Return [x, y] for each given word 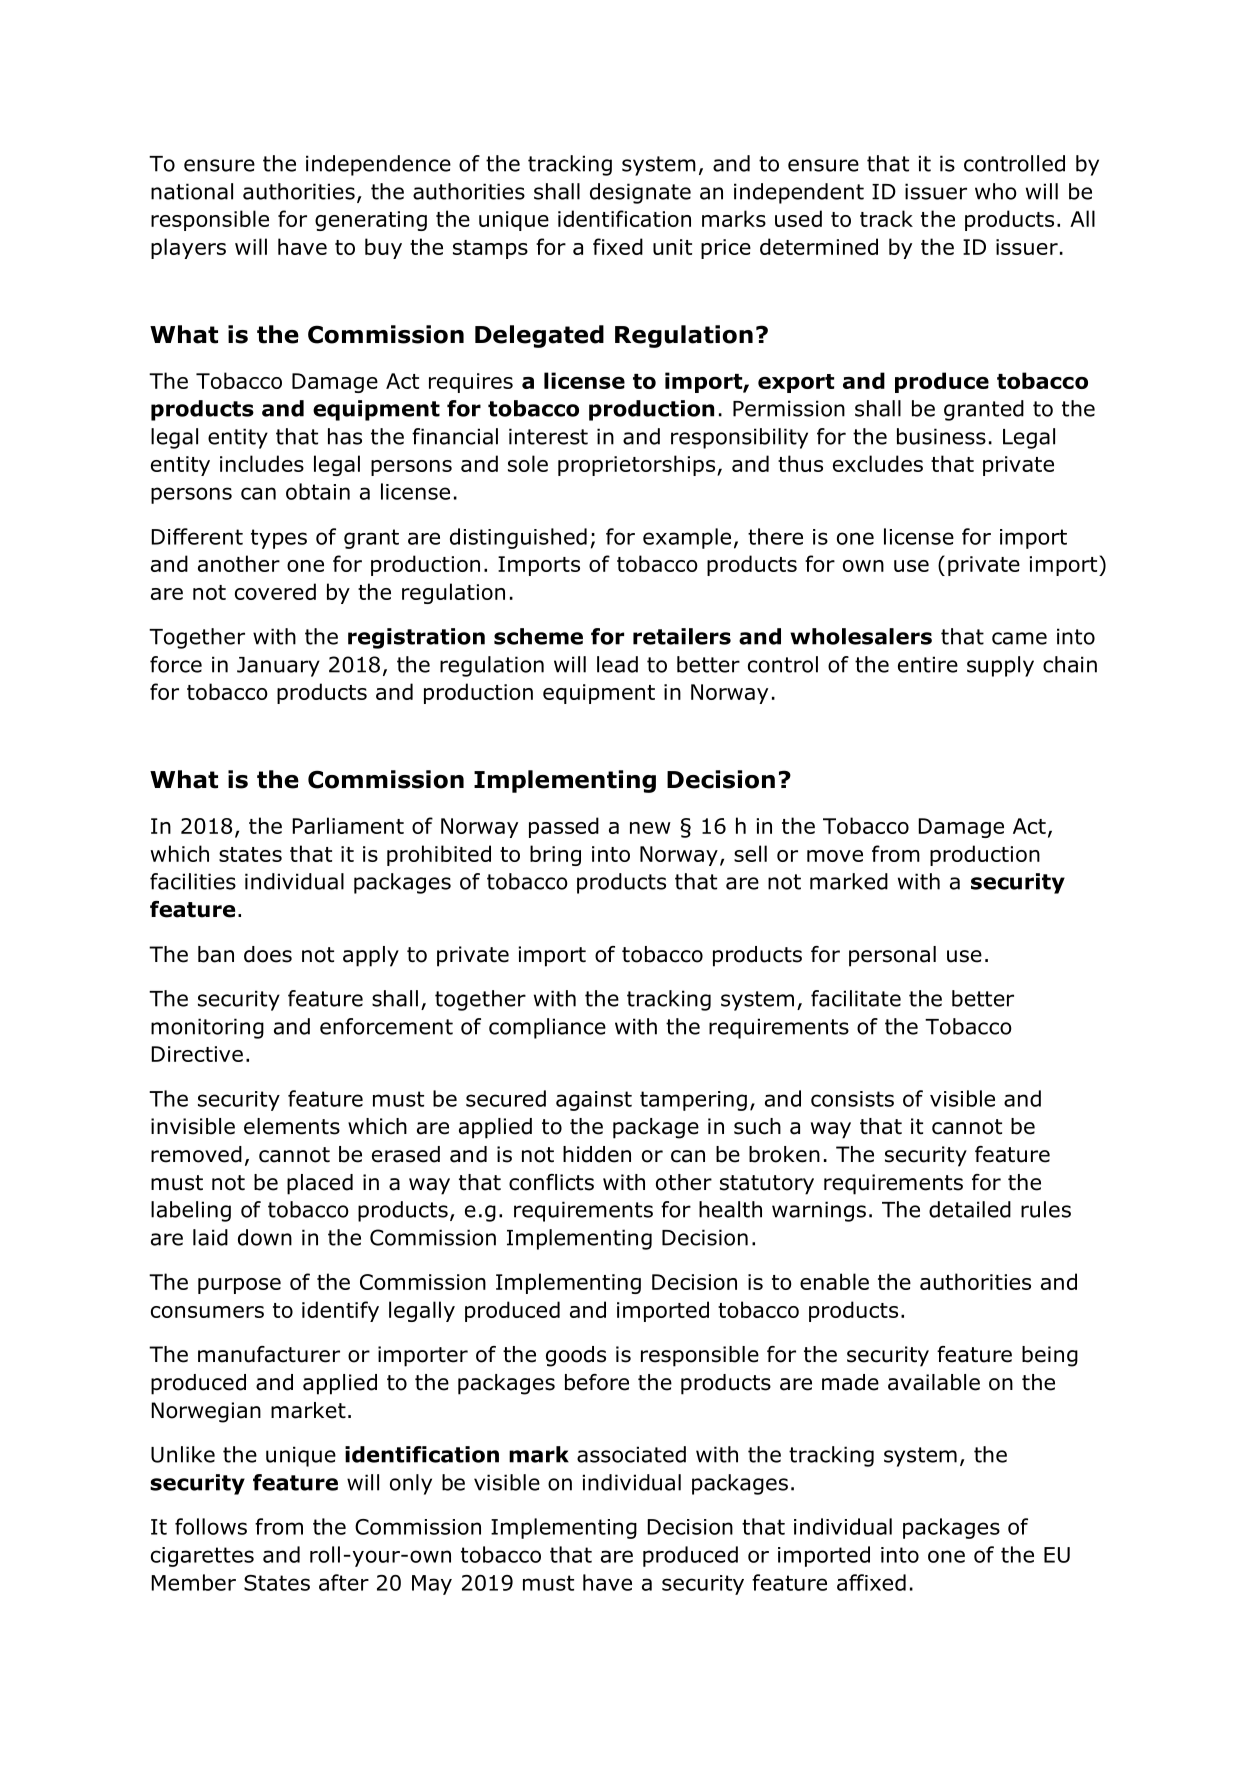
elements [292, 1126]
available [934, 1382]
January [278, 667]
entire [928, 664]
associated [631, 1454]
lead [617, 664]
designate [640, 193]
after [344, 1582]
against [594, 1101]
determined [819, 246]
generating [371, 221]
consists [852, 1099]
